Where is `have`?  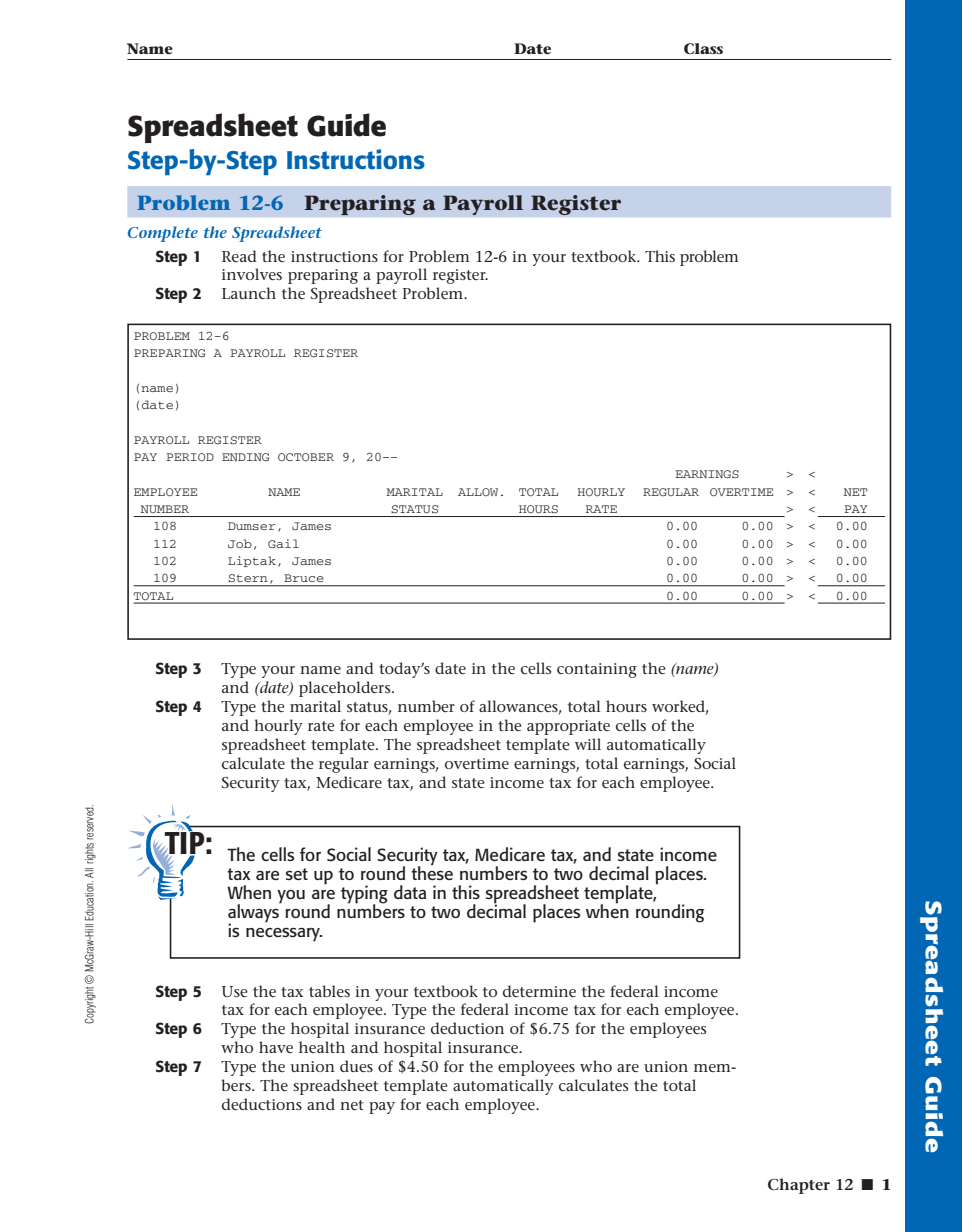
have is located at coordinates (276, 1047).
